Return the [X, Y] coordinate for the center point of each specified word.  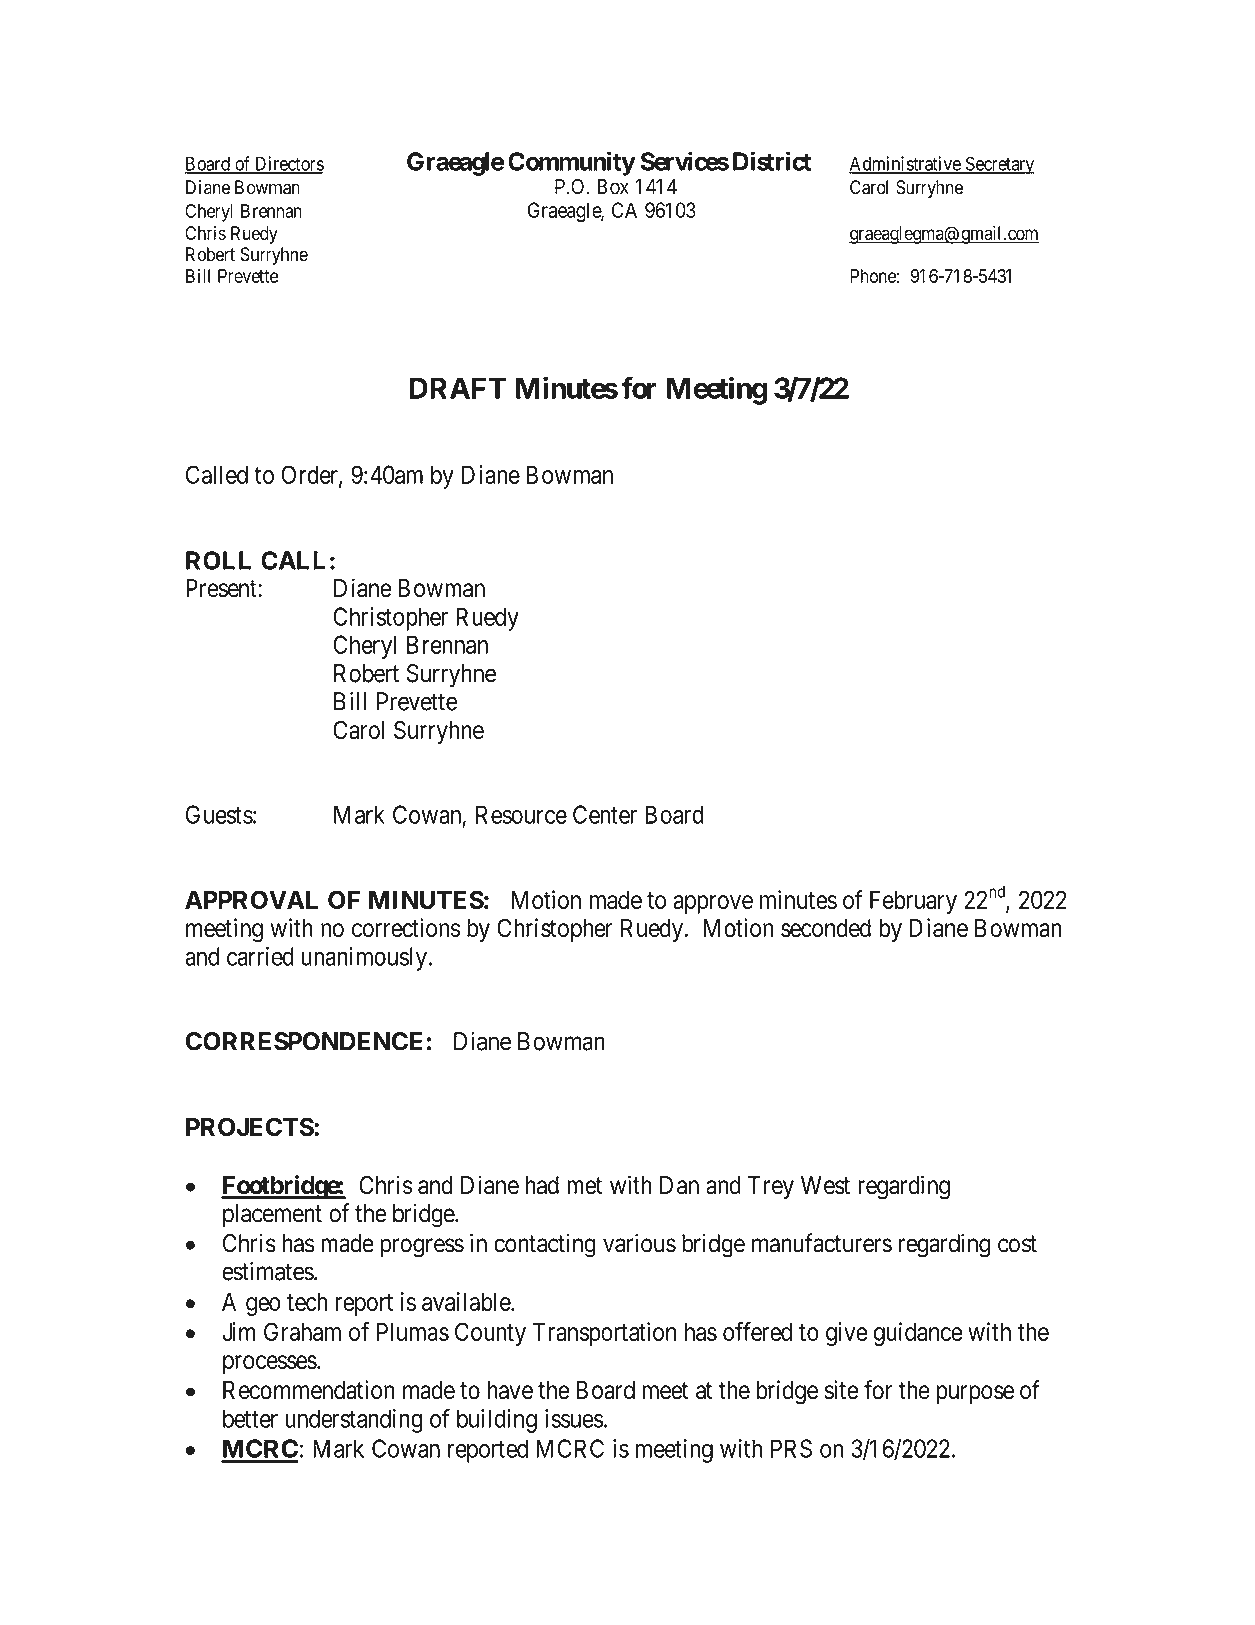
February [913, 902]
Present [222, 588]
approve [713, 904]
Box [613, 187]
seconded [826, 928]
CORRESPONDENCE [306, 1041]
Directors [288, 164]
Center [605, 814]
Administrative [905, 164]
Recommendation [308, 1390]
